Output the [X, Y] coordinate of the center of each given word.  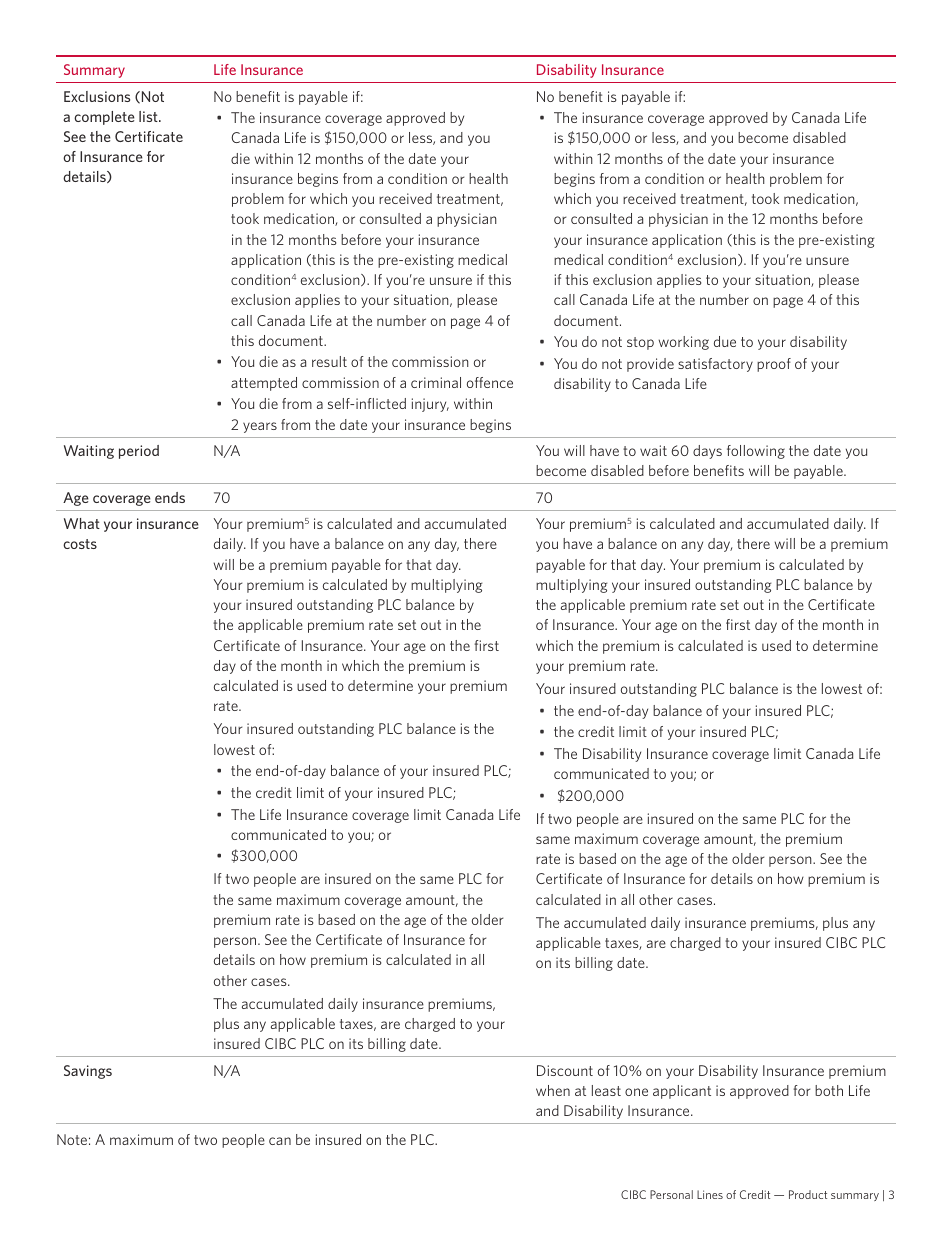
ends [170, 497]
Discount [565, 1070]
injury [430, 405]
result [329, 361]
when [553, 1090]
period [139, 452]
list [149, 116]
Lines [710, 1194]
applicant [682, 1092]
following [756, 452]
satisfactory [715, 365]
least [606, 1090]
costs [80, 544]
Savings [88, 1072]
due [725, 341]
